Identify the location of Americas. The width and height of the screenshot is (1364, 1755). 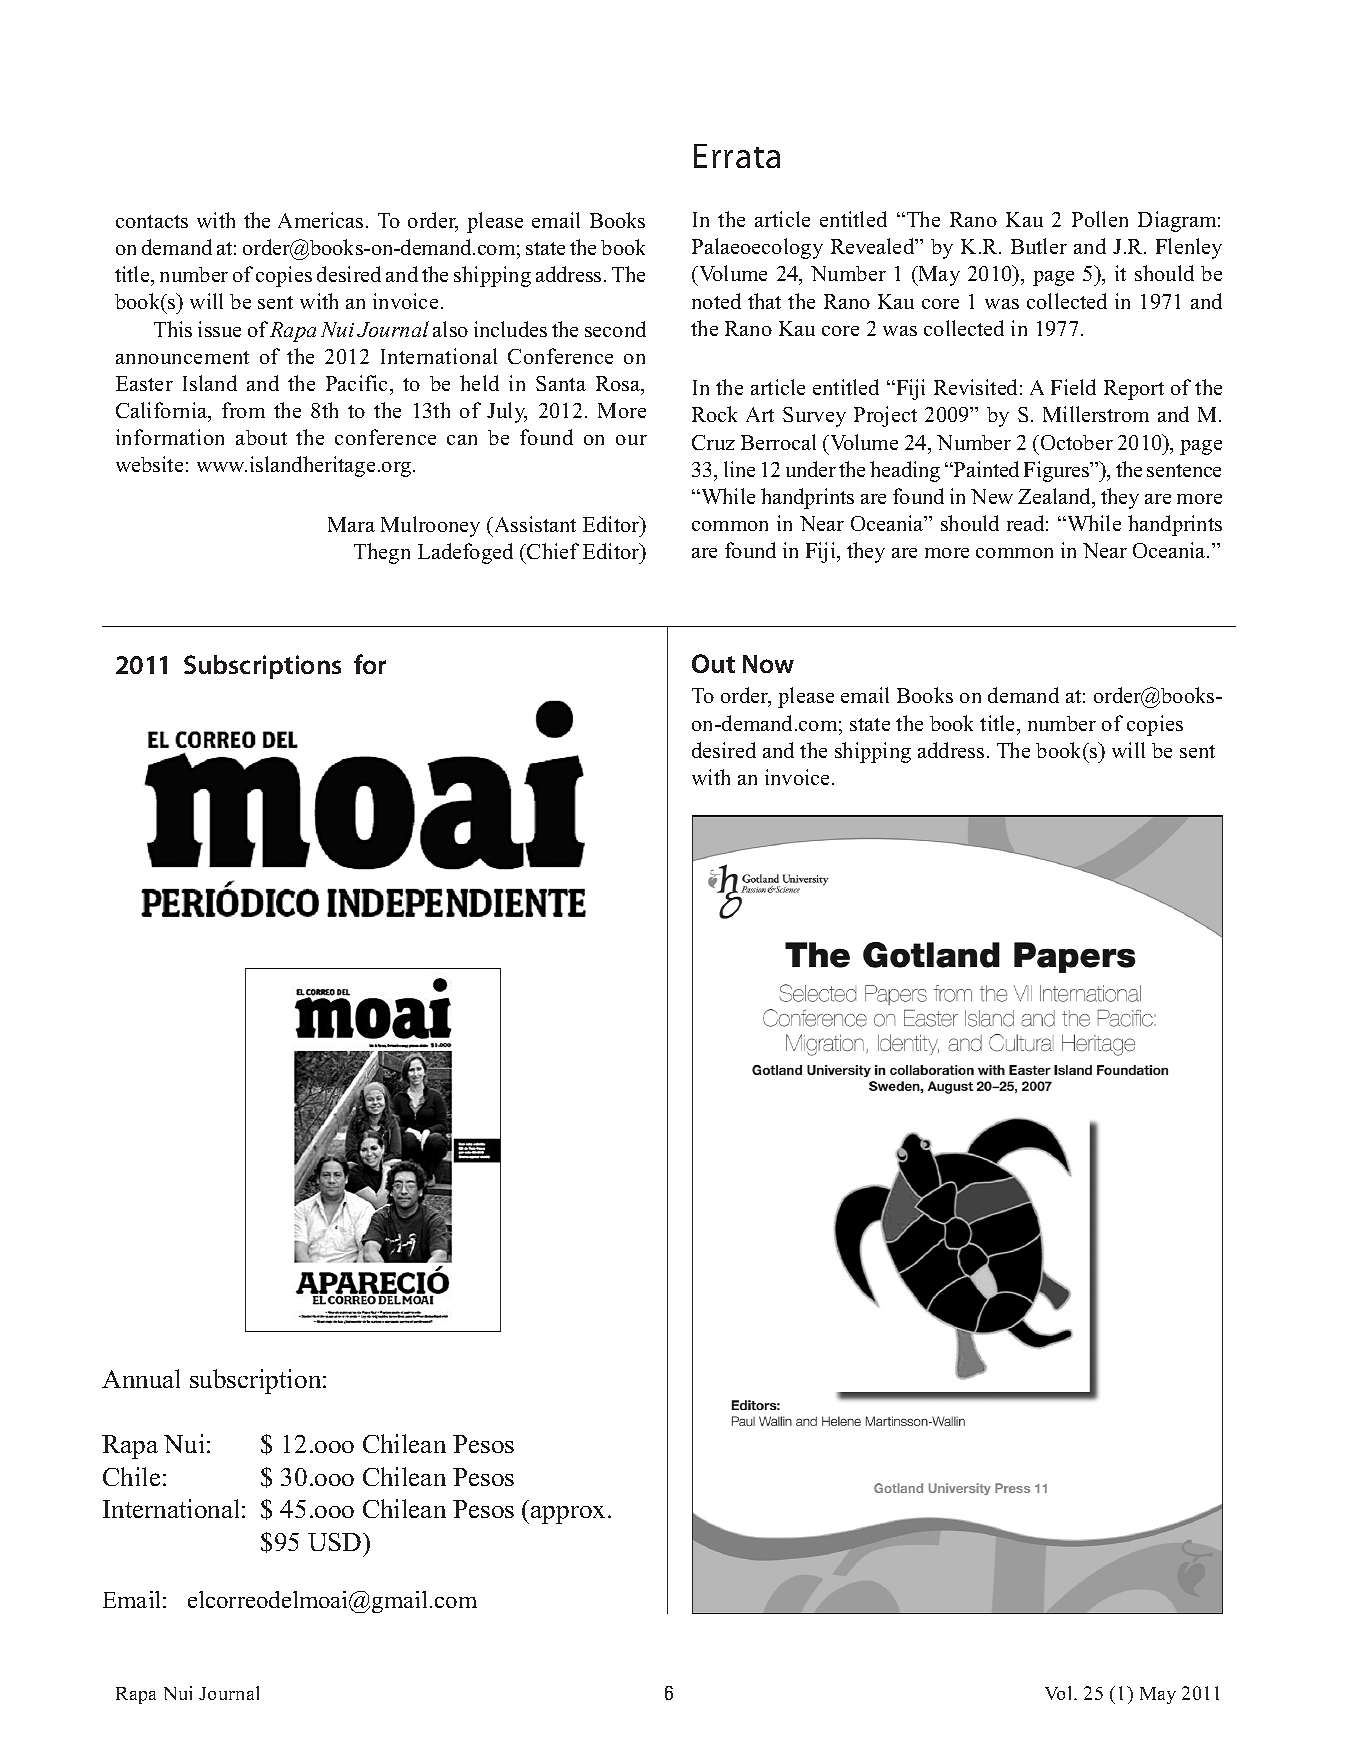
(320, 220).
